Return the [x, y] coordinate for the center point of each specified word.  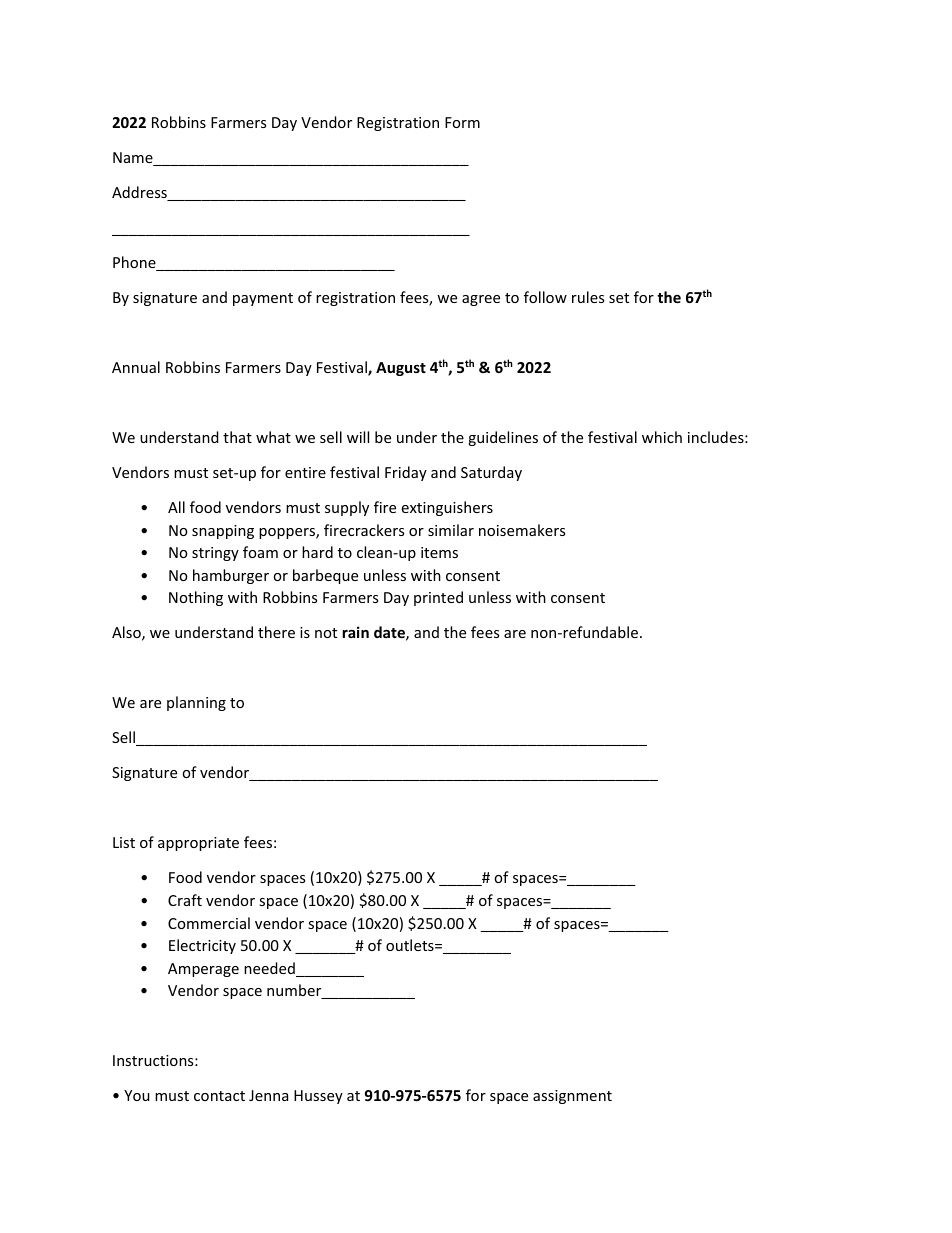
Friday [406, 473]
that [237, 437]
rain [355, 632]
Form [462, 122]
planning [196, 703]
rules [588, 297]
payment [263, 299]
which [662, 437]
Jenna [268, 1095]
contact [219, 1096]
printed [438, 598]
